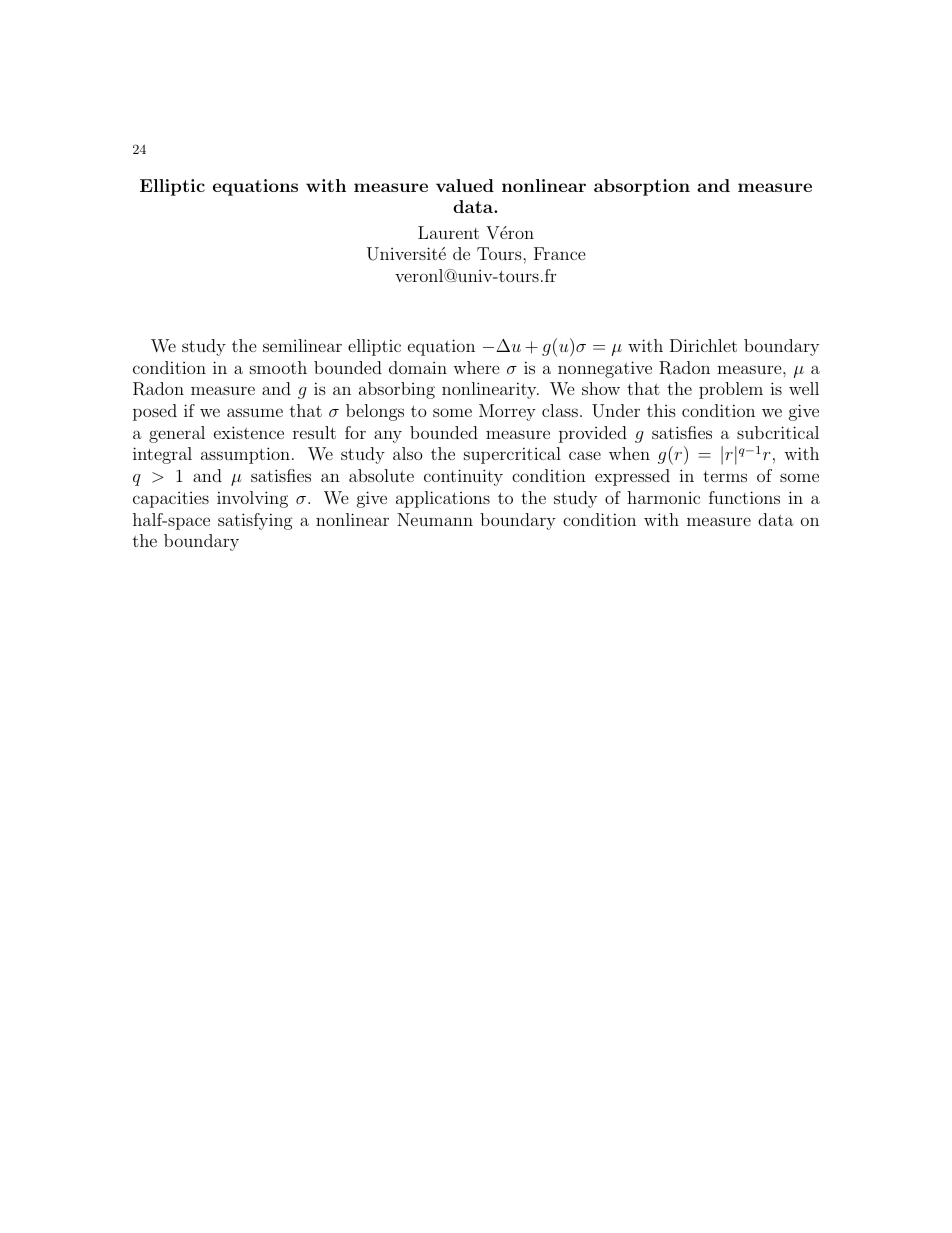 Image resolution: width=952 pixels, height=1233 pixels. Describe the element at coordinates (249, 432) in the image. I see `existence` at that location.
